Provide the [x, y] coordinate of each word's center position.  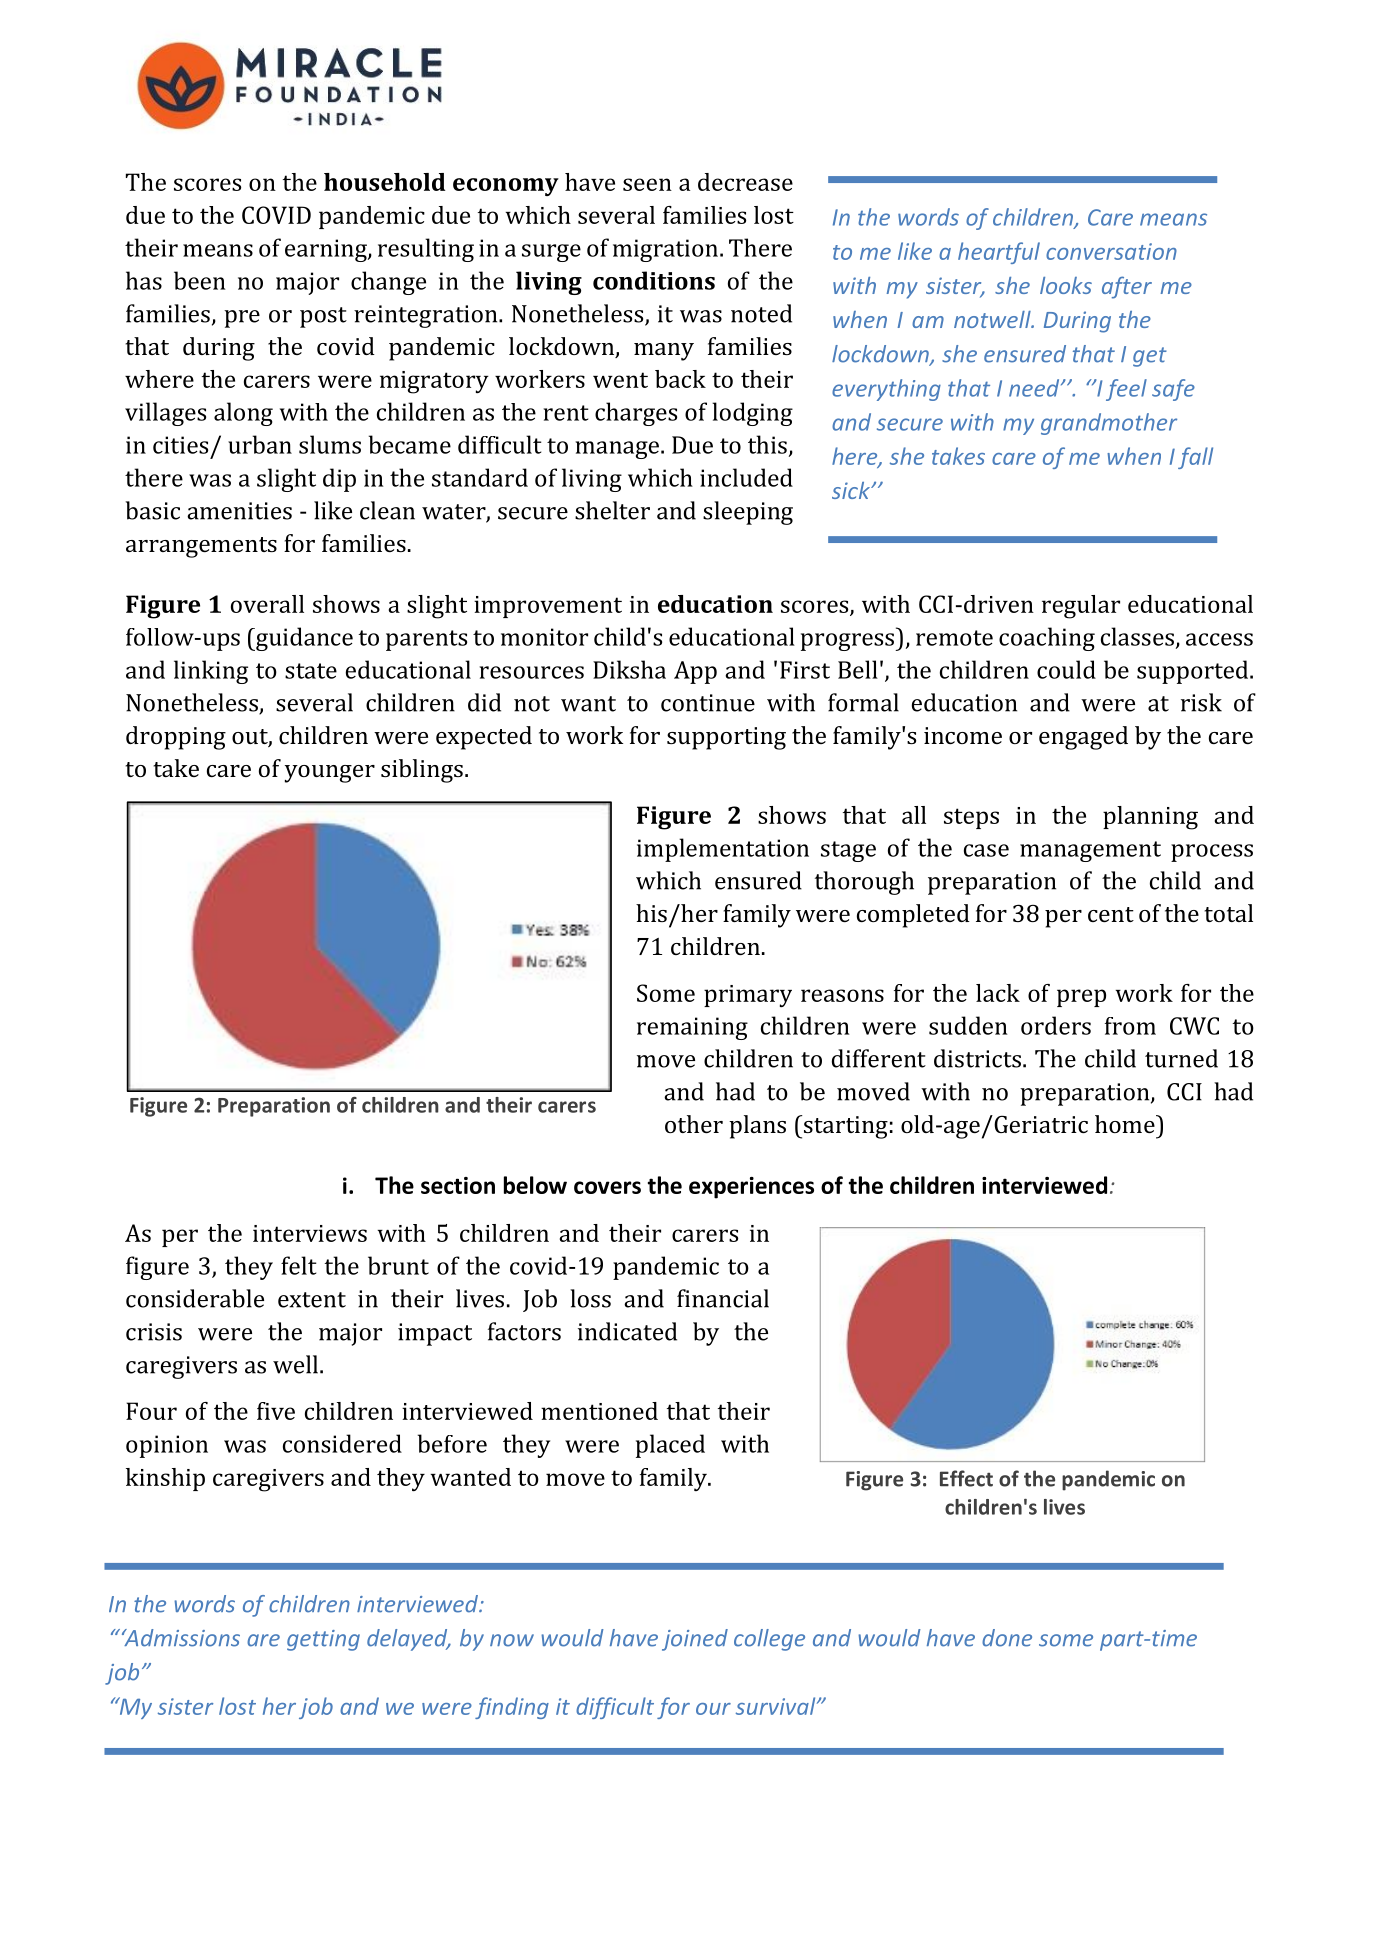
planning [1150, 818]
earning [327, 250]
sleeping [748, 513]
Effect [966, 1478]
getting [323, 1640]
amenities [239, 511]
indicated [627, 1331]
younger [330, 774]
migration [665, 250]
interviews [310, 1233]
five [276, 1411]
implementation [723, 850]
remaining [692, 1028]
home [1126, 1124]
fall [1195, 458]
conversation [1111, 251]
